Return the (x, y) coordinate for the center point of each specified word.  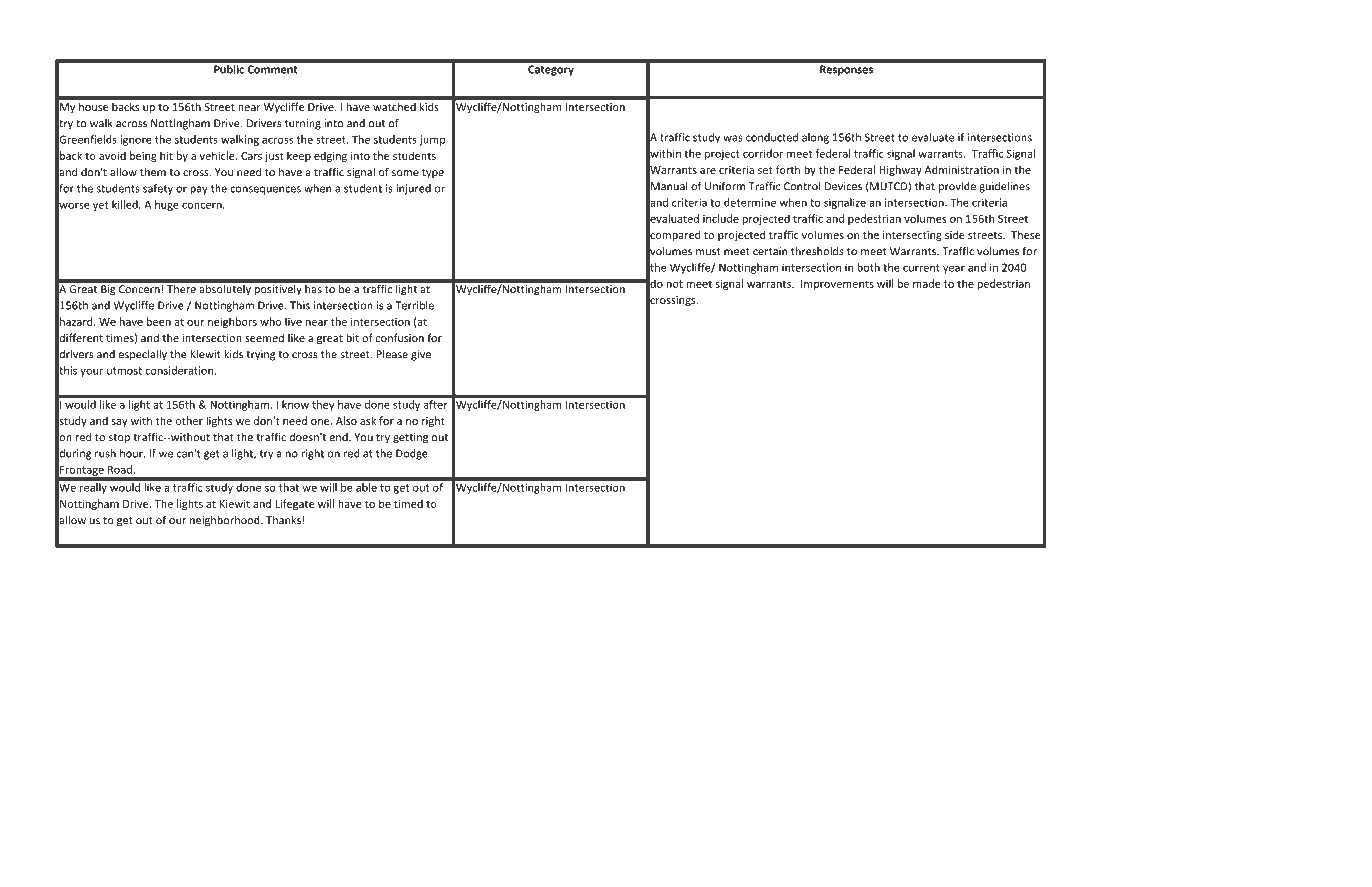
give (421, 355)
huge (167, 205)
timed (408, 503)
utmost (124, 371)
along (815, 138)
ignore (136, 140)
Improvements (837, 285)
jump (432, 140)
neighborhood (226, 521)
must (708, 252)
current (921, 268)
